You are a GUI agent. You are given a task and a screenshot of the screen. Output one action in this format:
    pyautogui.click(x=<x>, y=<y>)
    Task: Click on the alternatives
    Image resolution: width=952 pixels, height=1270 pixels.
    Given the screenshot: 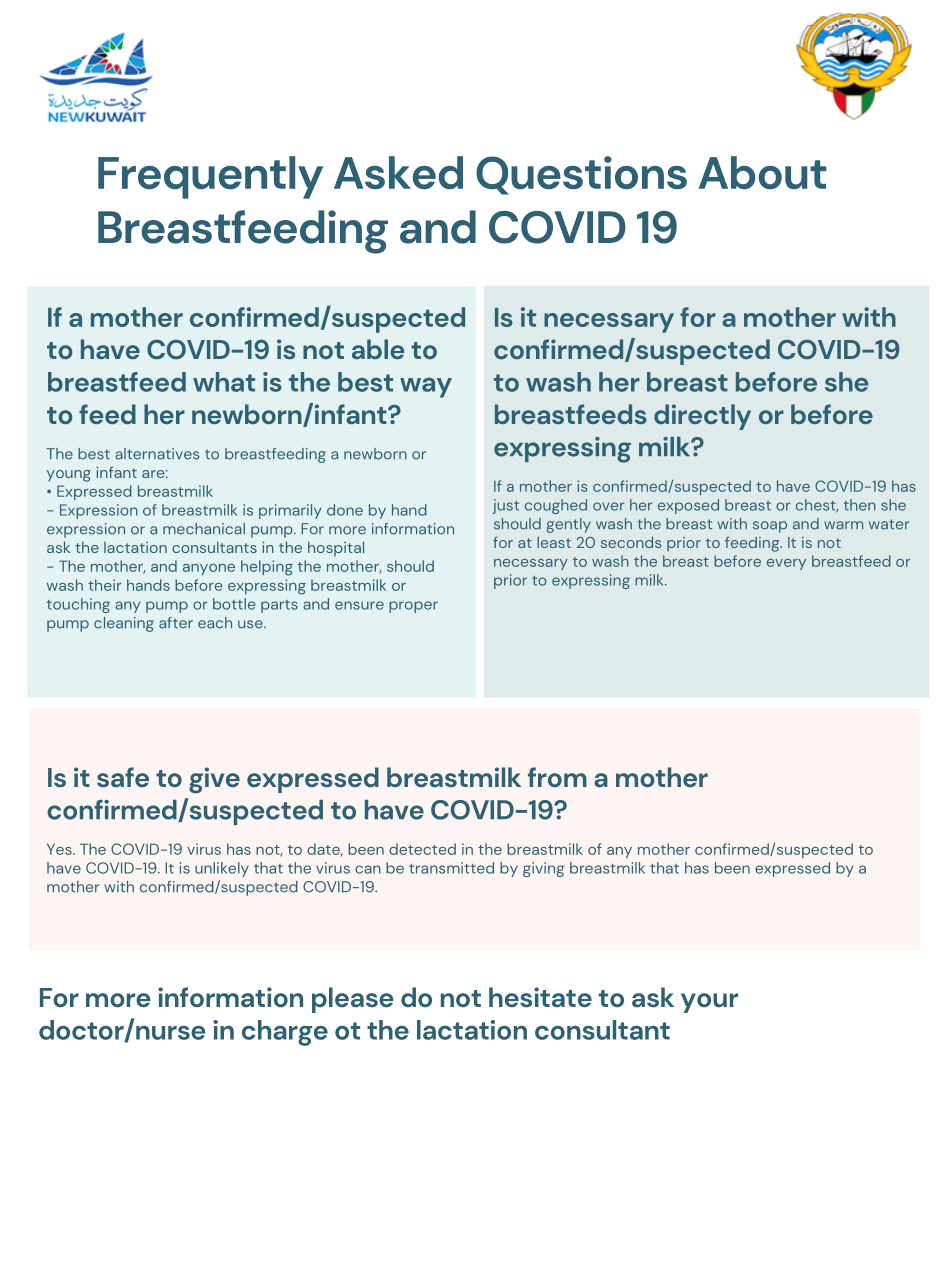 What is the action you would take?
    pyautogui.click(x=157, y=454)
